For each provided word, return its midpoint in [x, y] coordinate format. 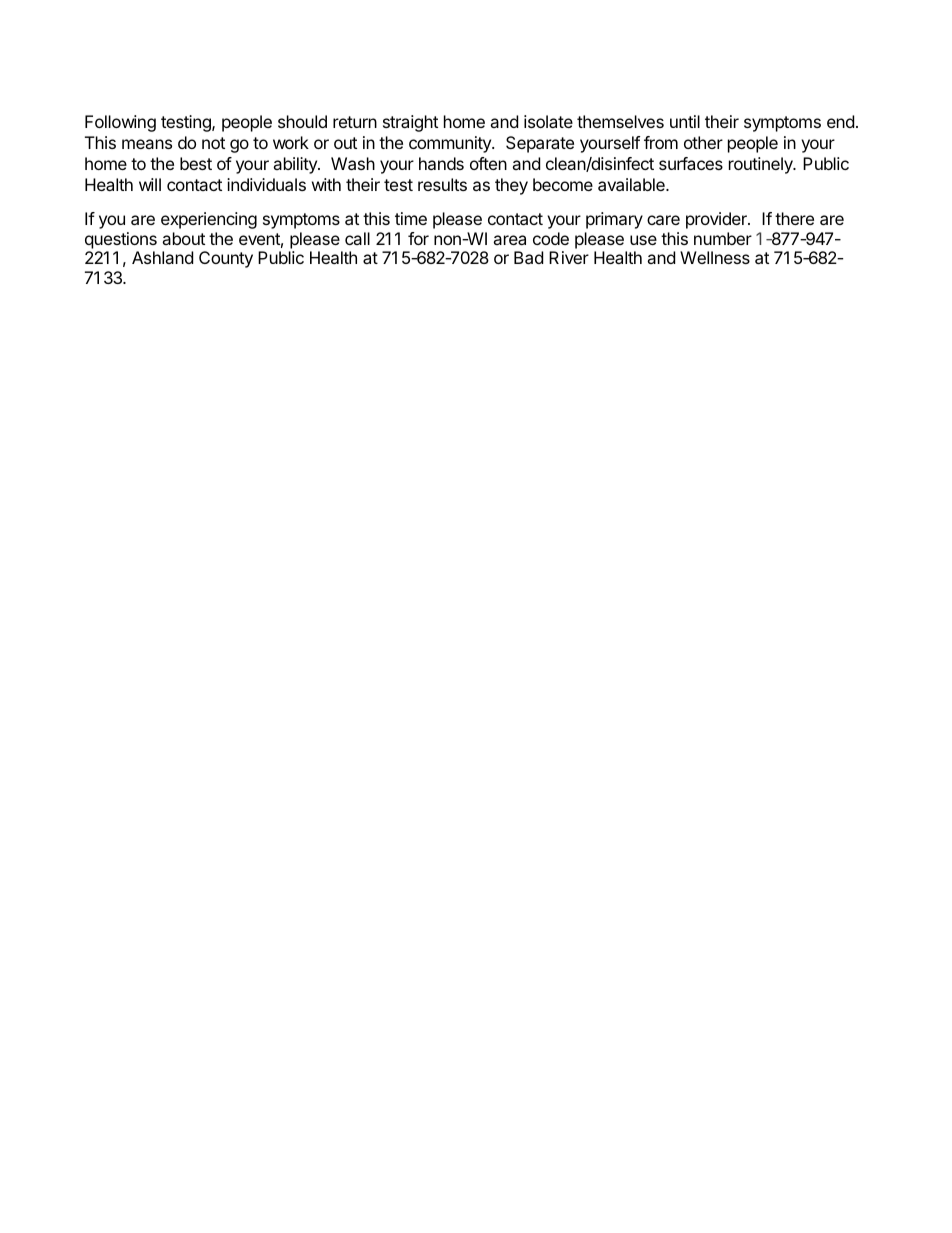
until [685, 121]
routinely [762, 165]
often [488, 163]
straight [410, 123]
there [794, 218]
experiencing [209, 220]
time [411, 218]
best [196, 163]
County [226, 259]
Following [120, 123]
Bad [528, 257]
